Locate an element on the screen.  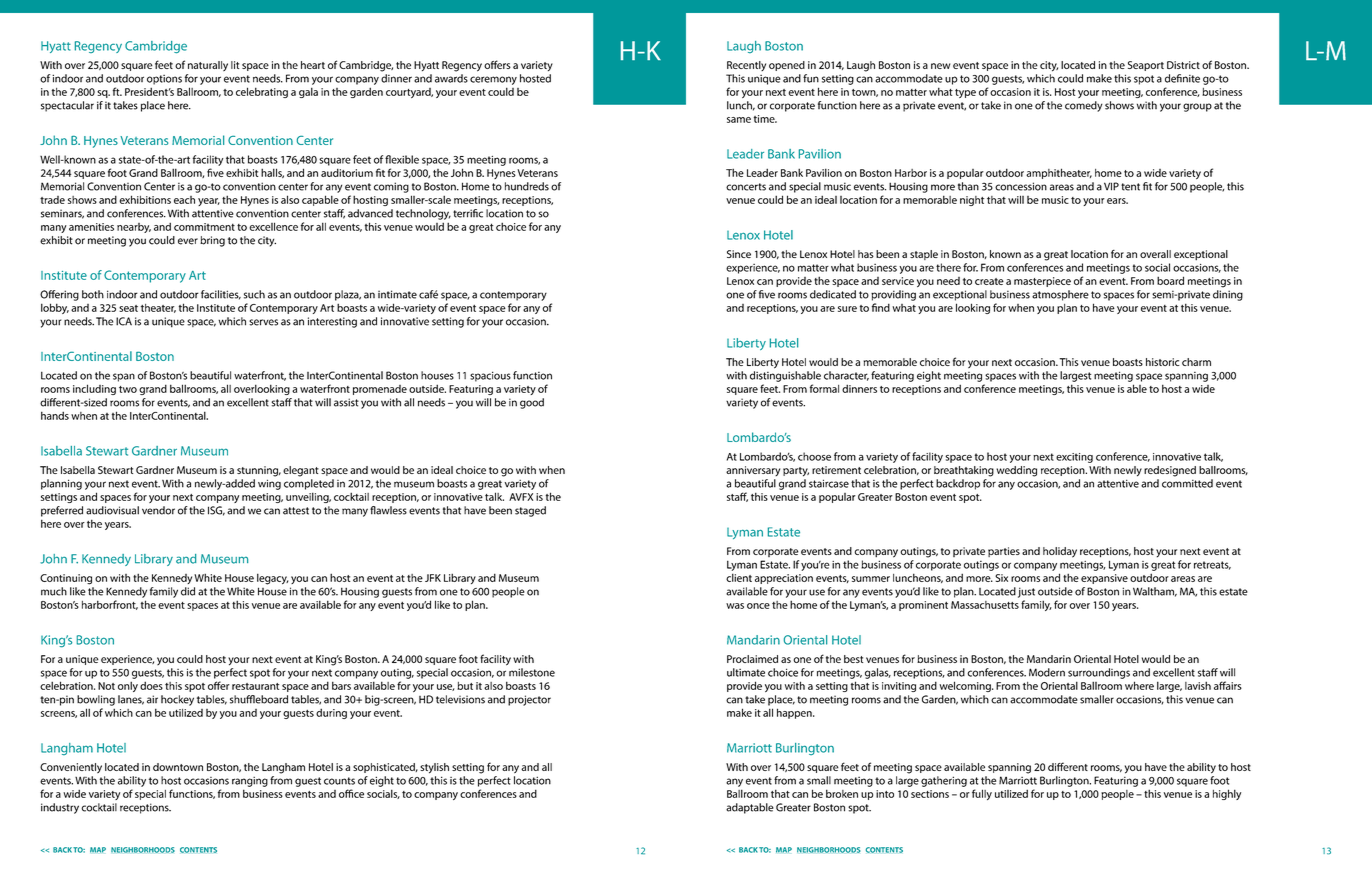
dedicated is located at coordinates (833, 294).
